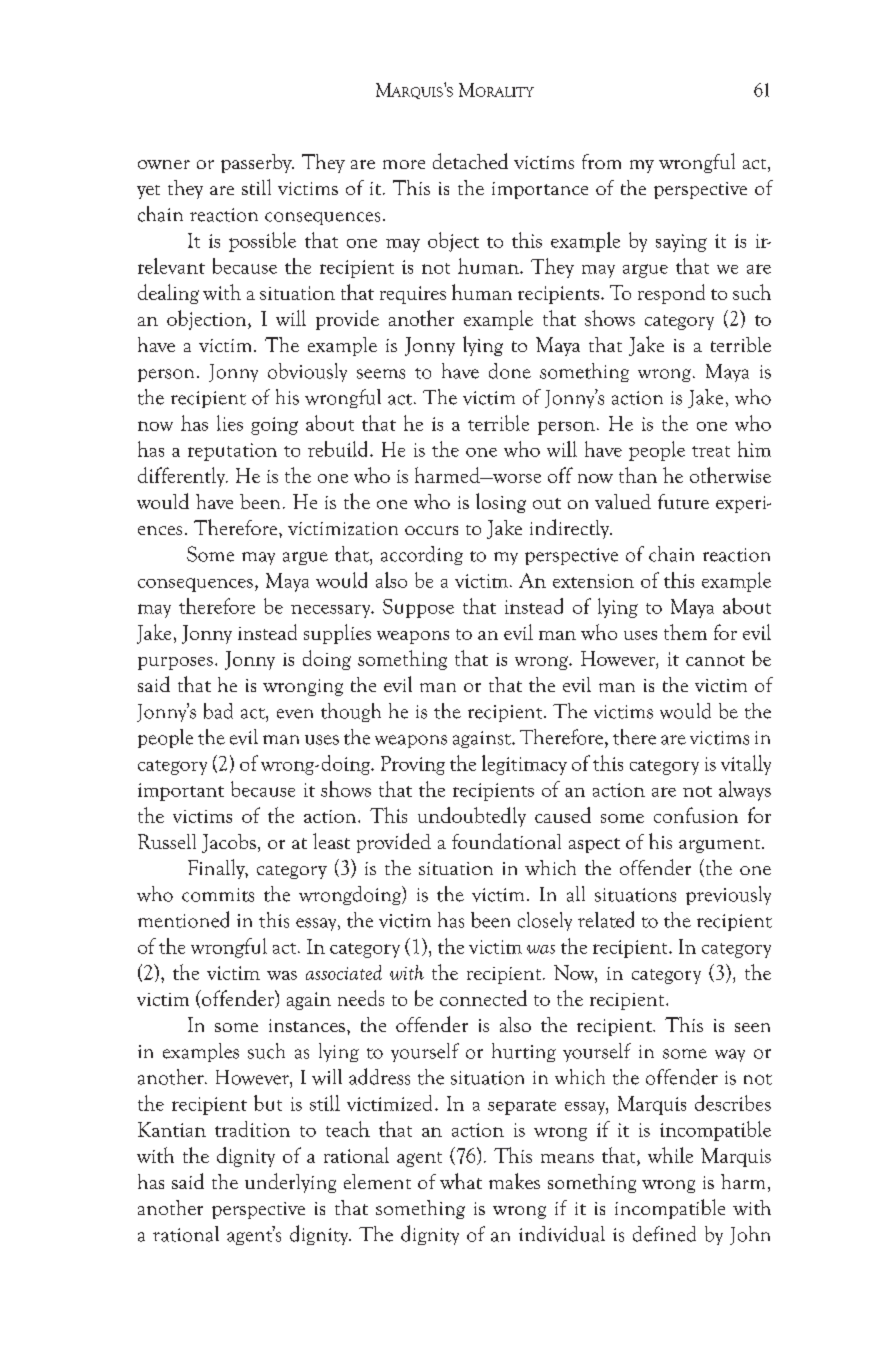  Describe the element at coordinates (461, 1181) in the screenshot. I see `what` at that location.
